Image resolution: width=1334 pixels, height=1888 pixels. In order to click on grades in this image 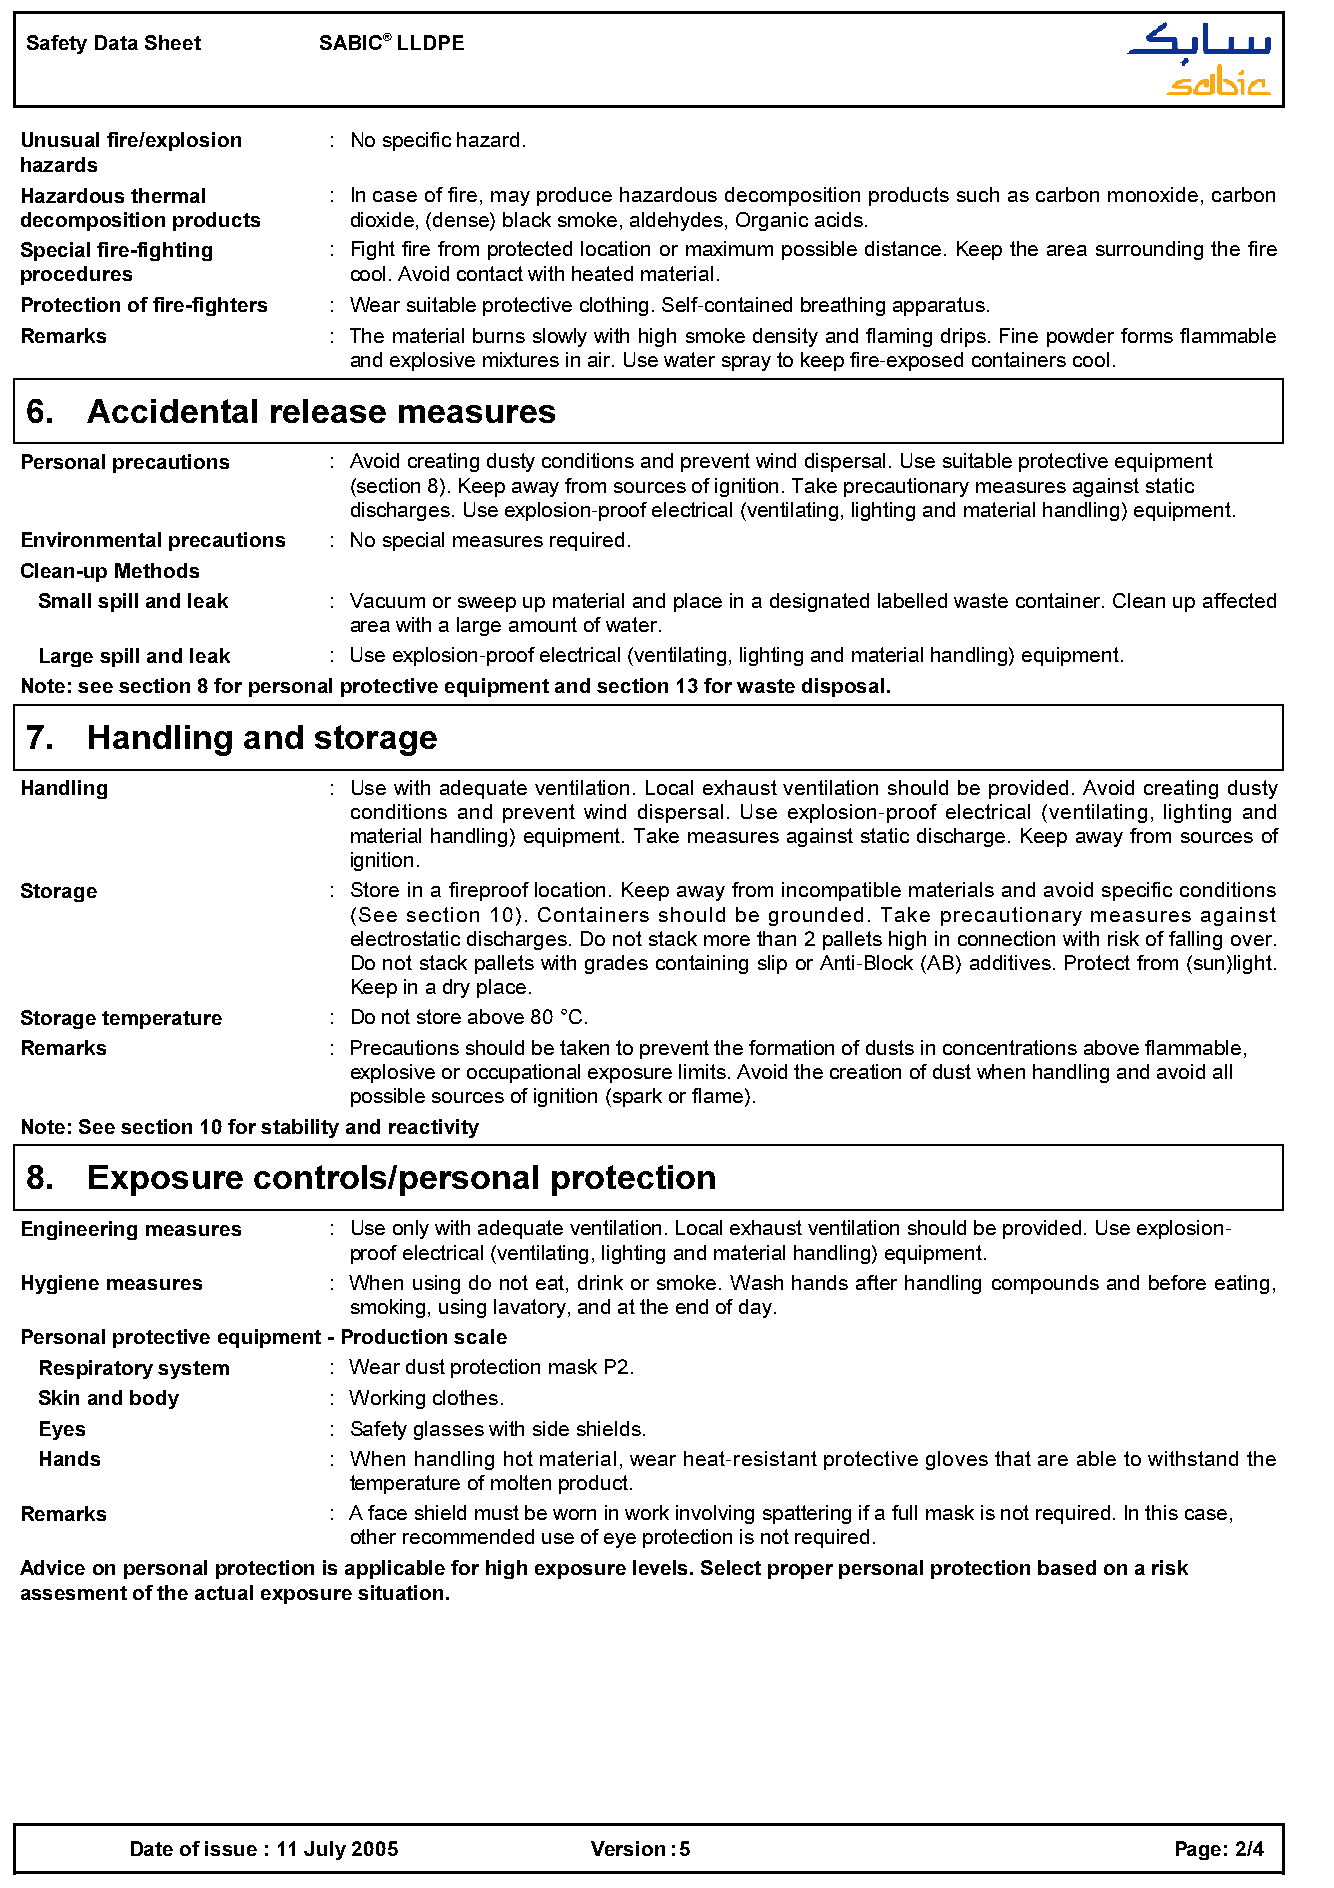, I will do `click(616, 964)`.
